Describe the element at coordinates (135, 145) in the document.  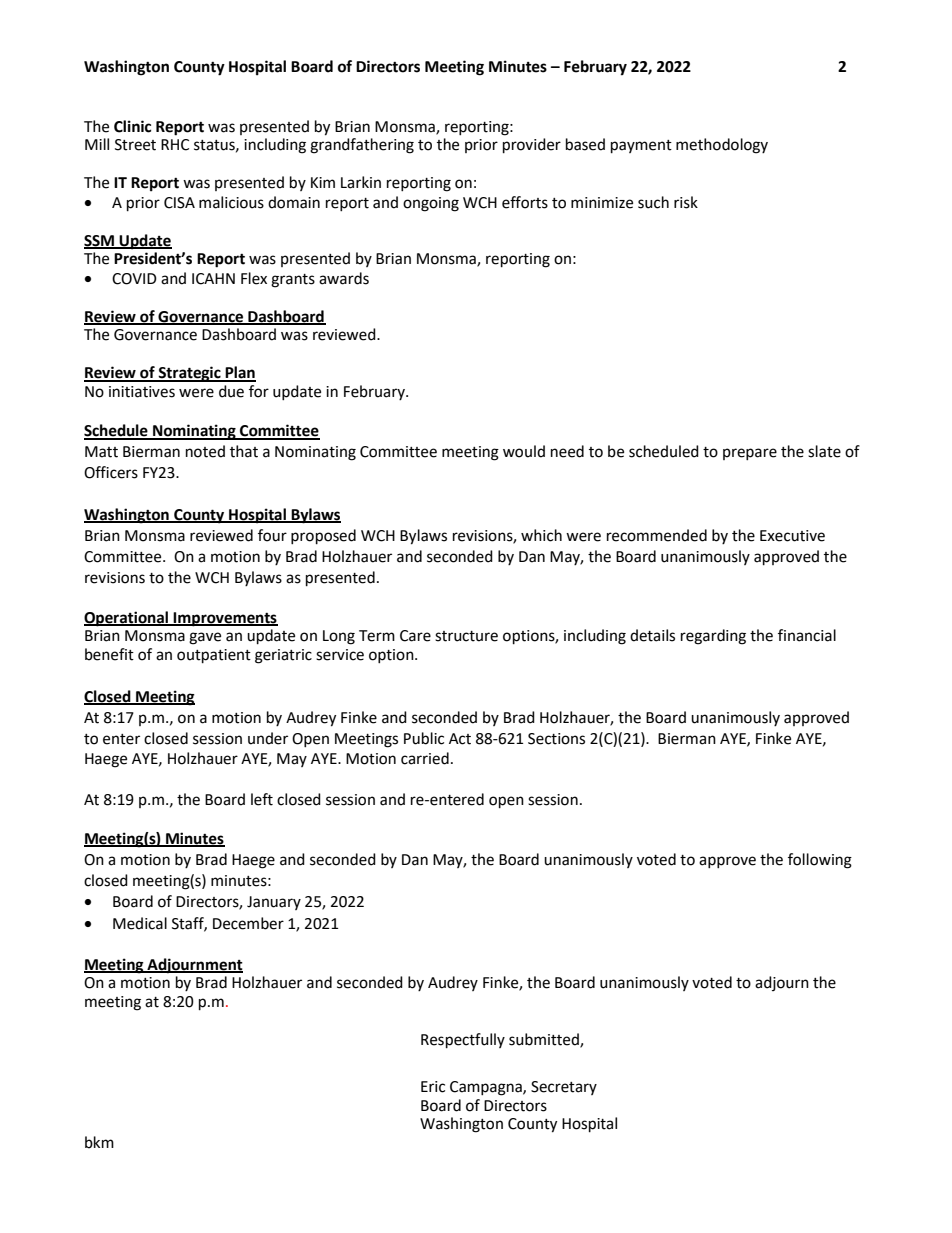
I see `Street` at that location.
